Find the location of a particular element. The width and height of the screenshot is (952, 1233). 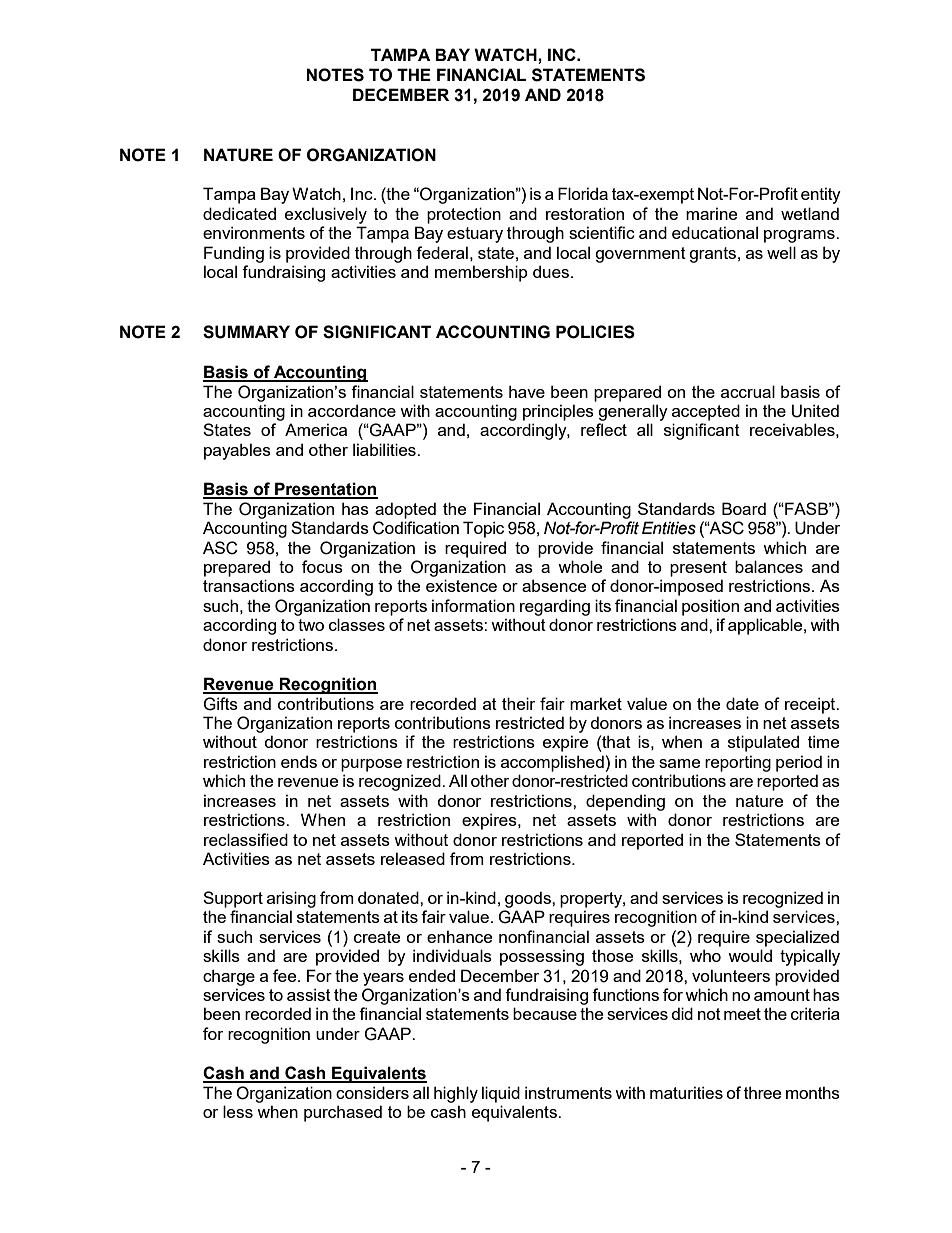

exclusively is located at coordinates (326, 215).
